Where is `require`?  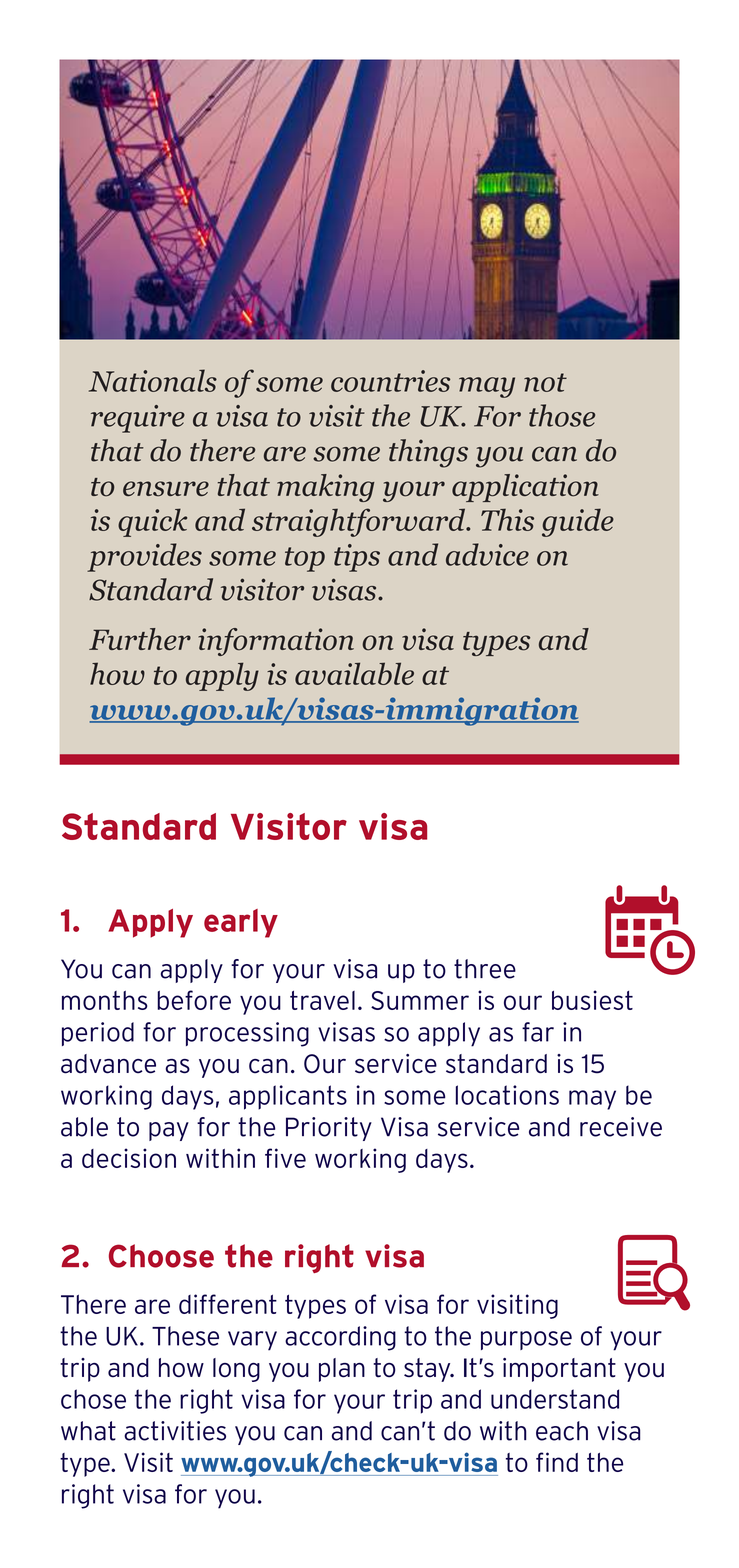
require is located at coordinates (138, 419).
